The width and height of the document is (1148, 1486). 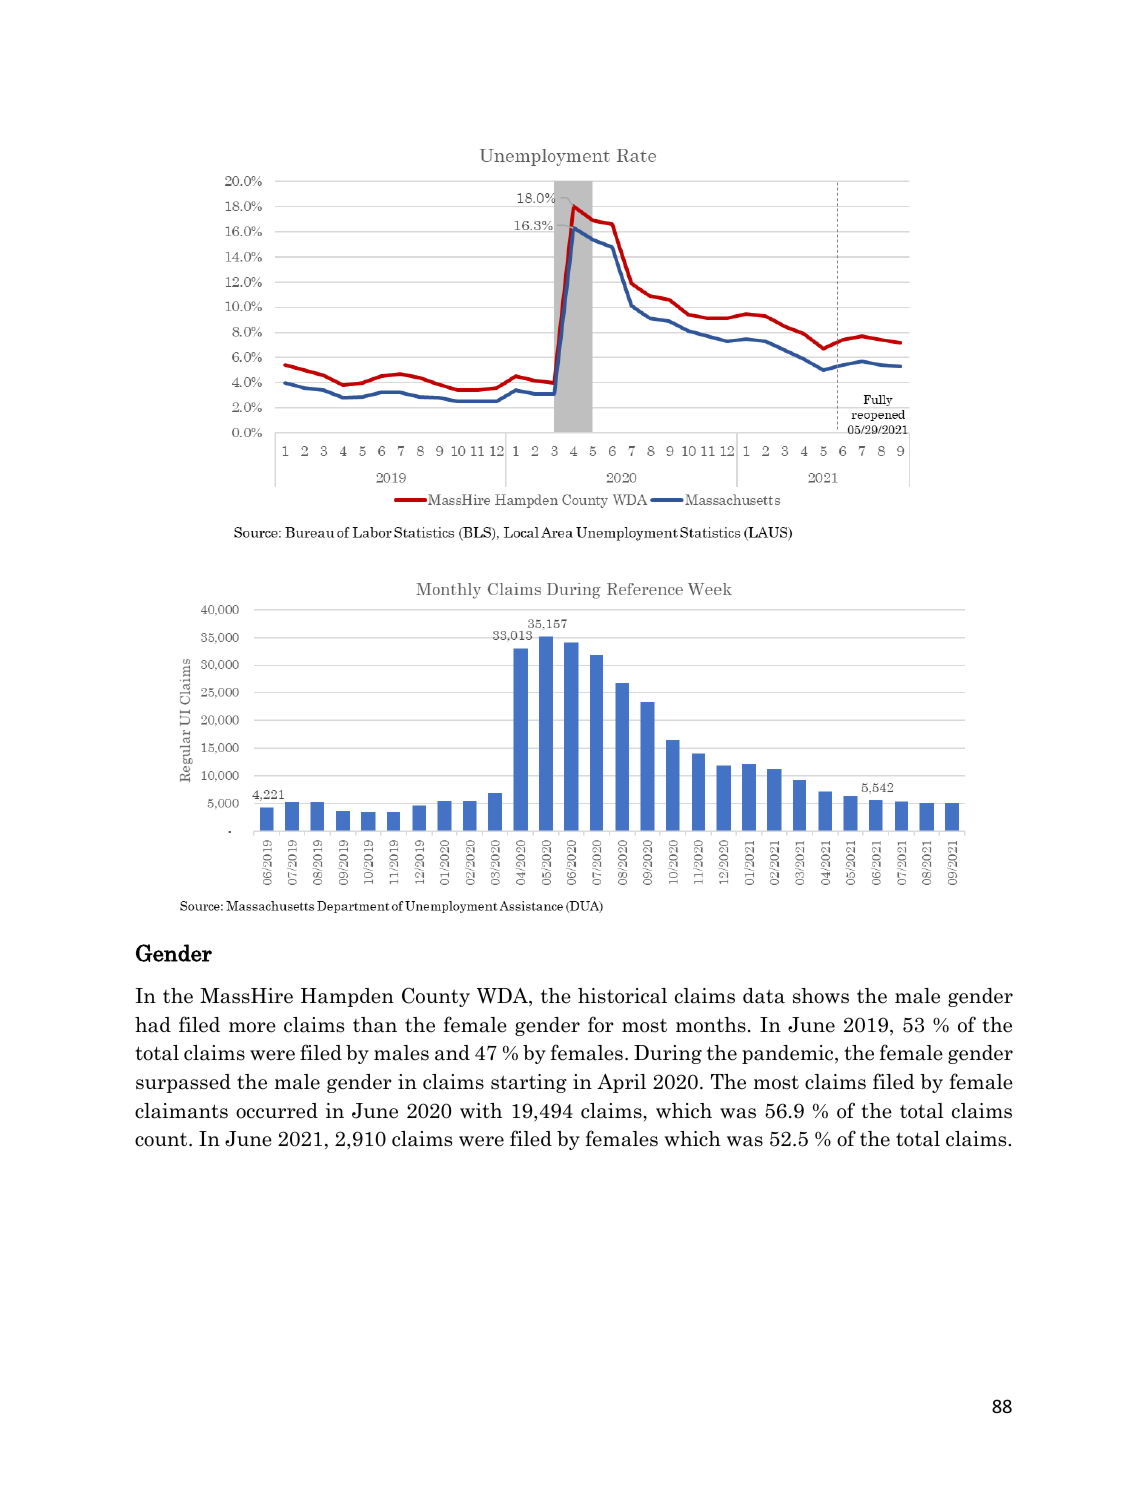 I want to click on data, so click(x=764, y=996).
